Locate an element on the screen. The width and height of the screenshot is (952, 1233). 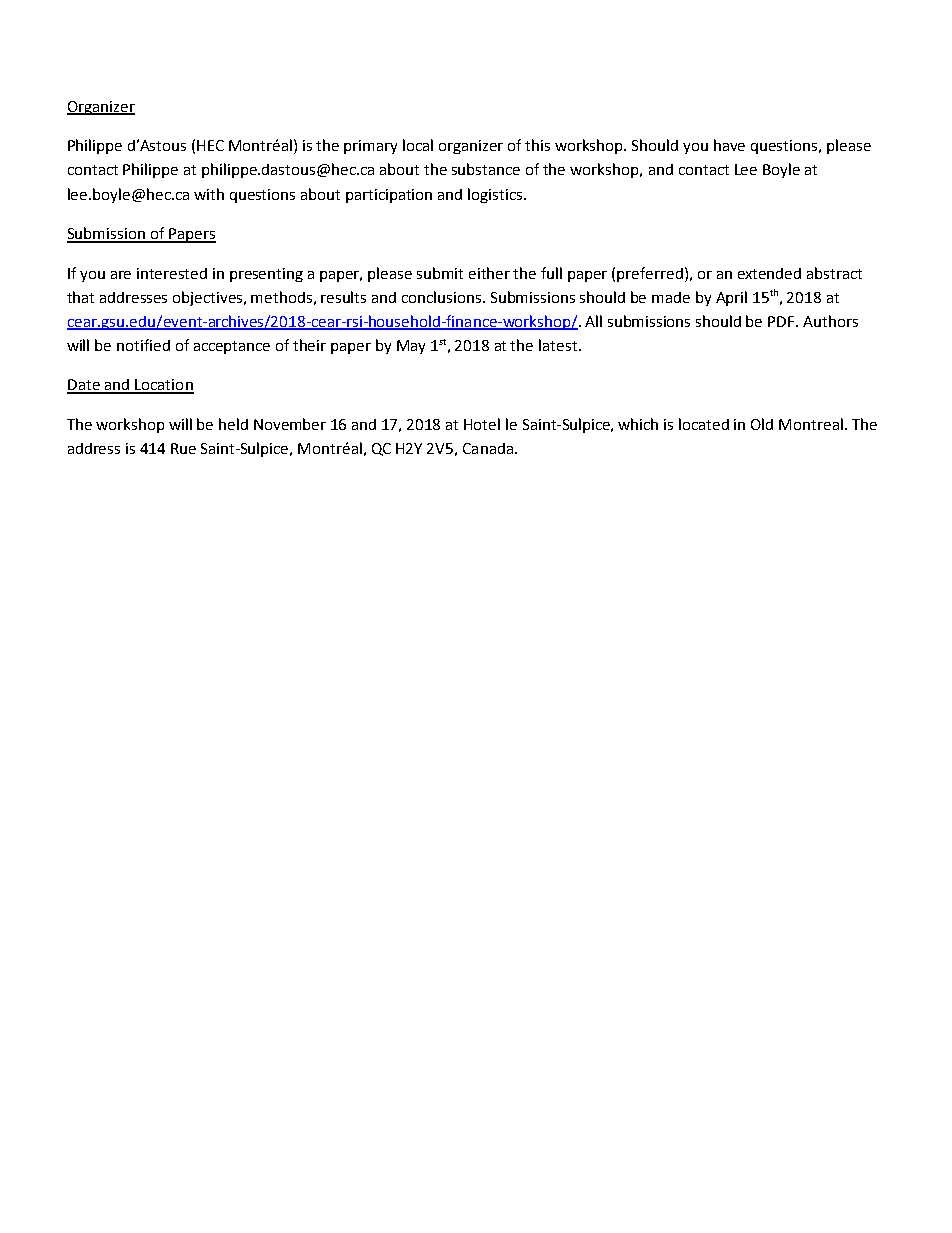
objectives is located at coordinates (209, 298).
